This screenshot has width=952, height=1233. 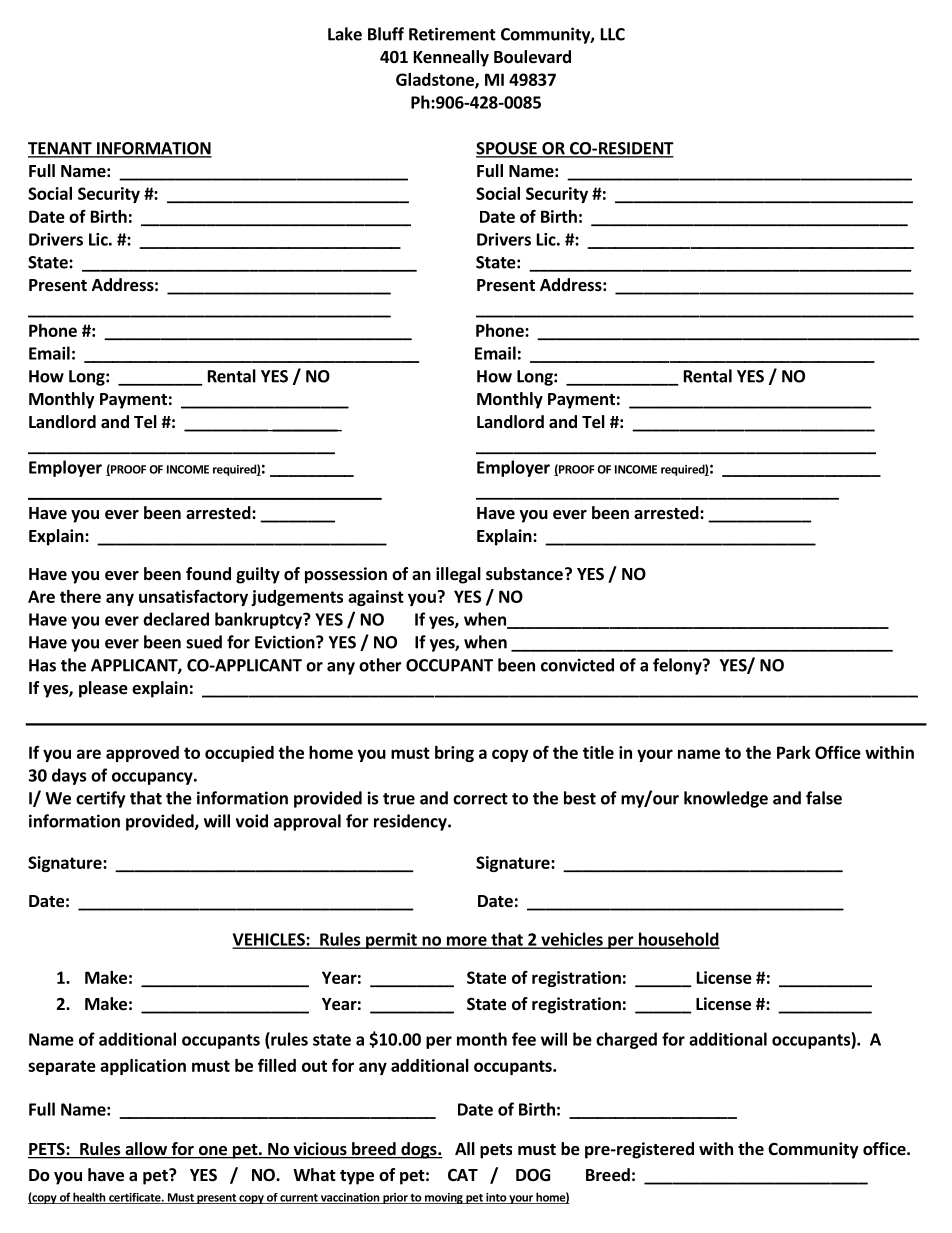 What do you see at coordinates (146, 1150) in the screenshot?
I see `allow` at bounding box center [146, 1150].
